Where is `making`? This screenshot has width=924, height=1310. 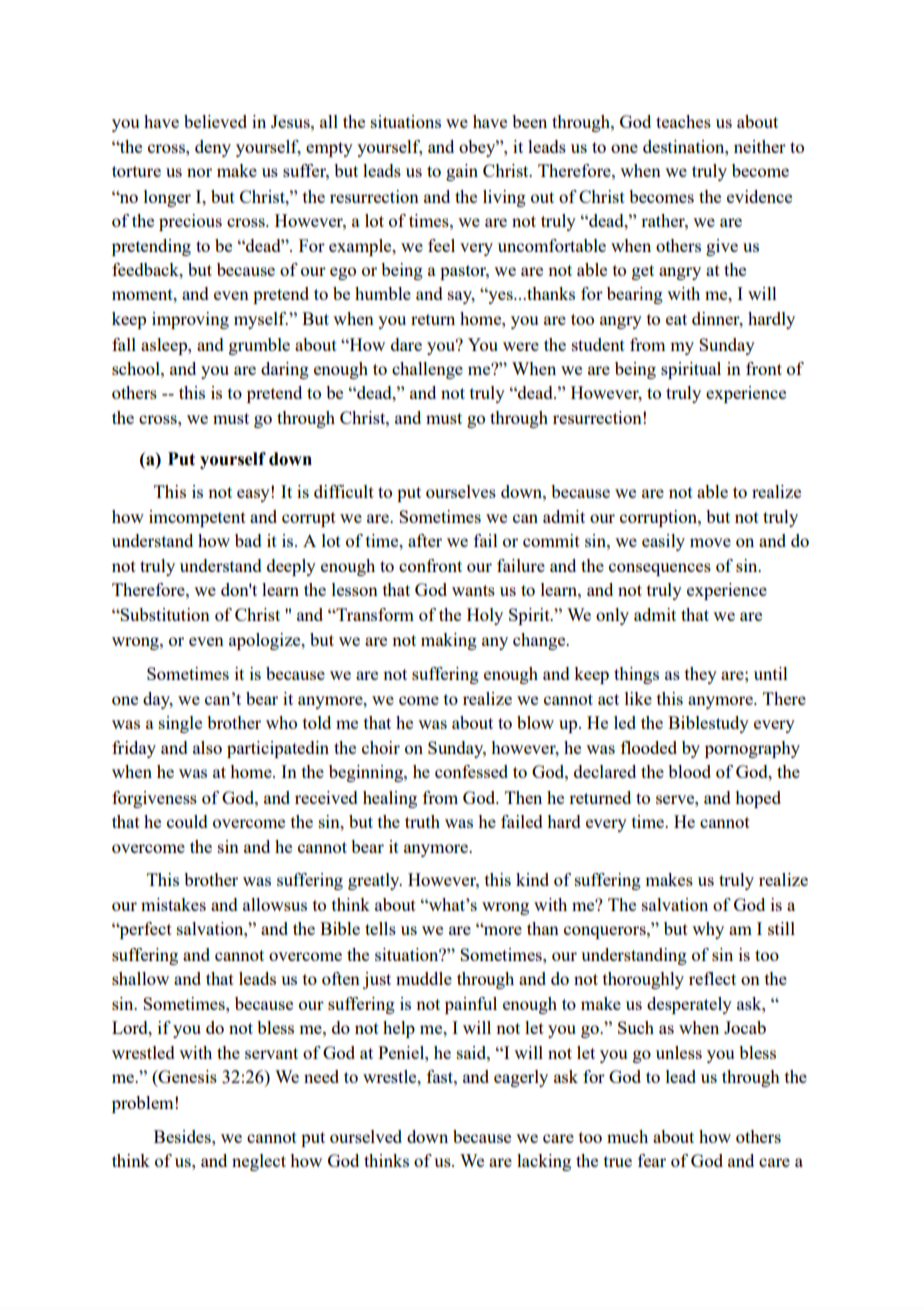
making is located at coordinates (449, 641).
